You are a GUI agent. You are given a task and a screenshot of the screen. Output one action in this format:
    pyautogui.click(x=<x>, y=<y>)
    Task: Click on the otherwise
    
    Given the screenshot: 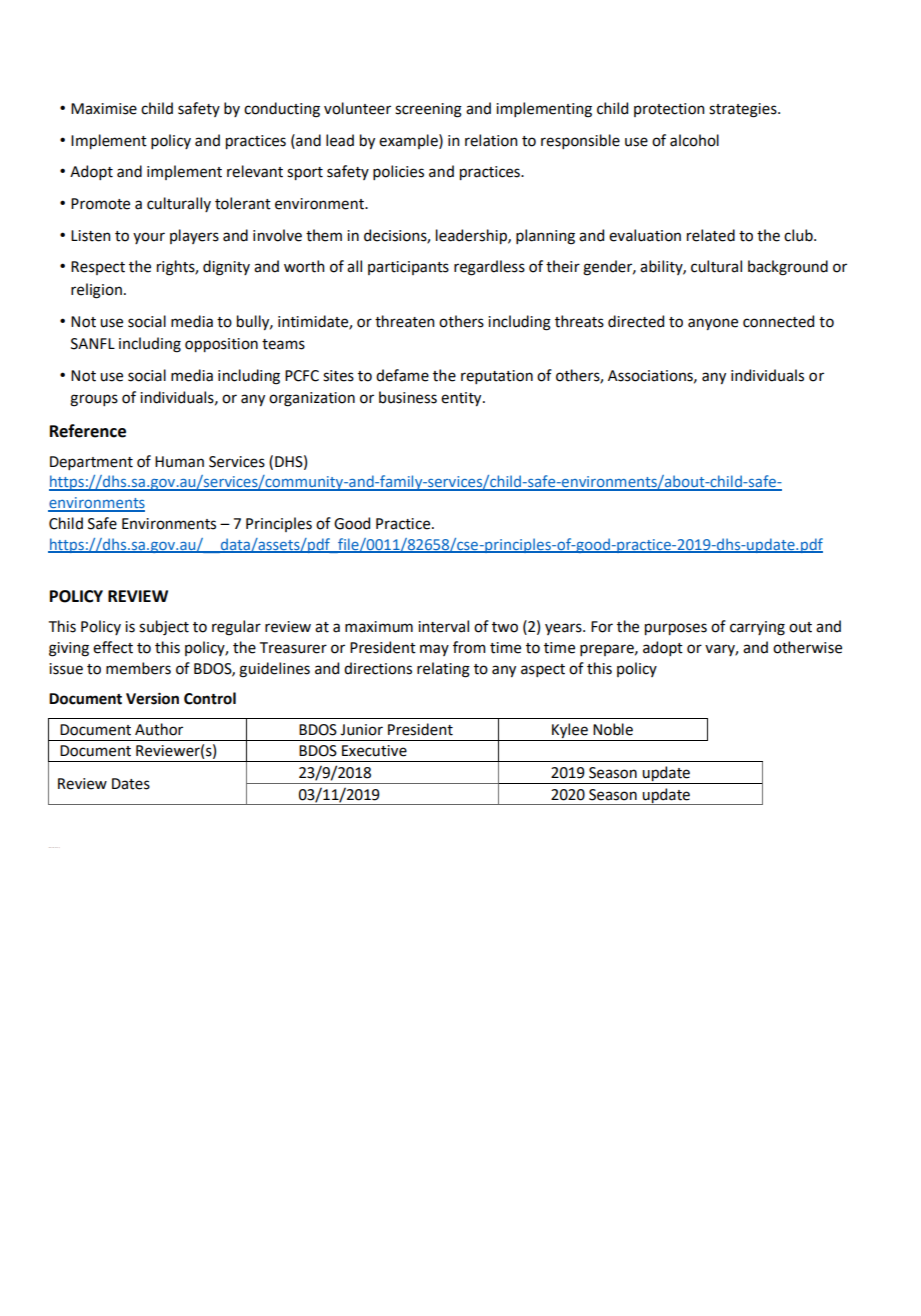 What is the action you would take?
    pyautogui.click(x=807, y=647)
